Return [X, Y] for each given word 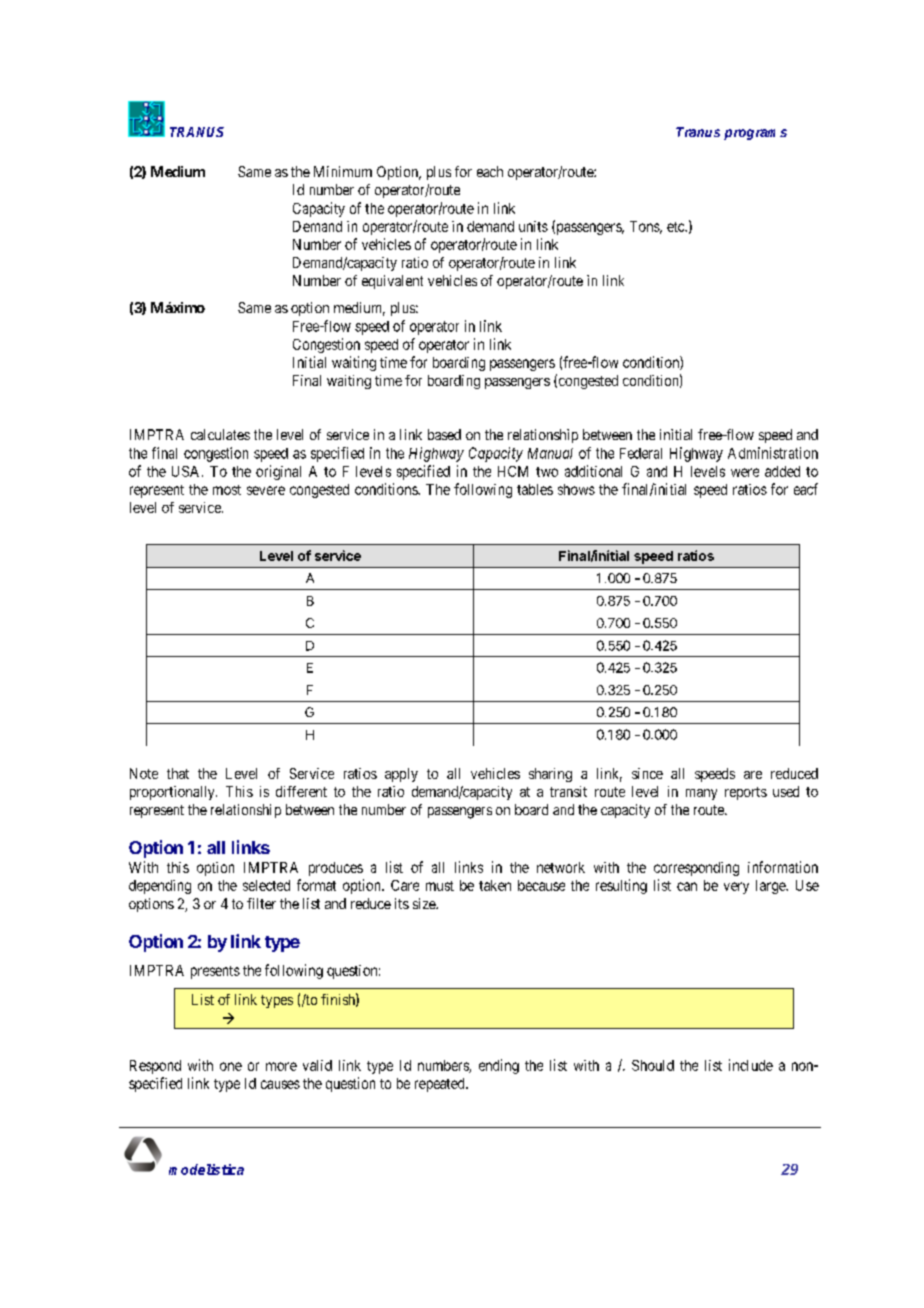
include [751, 1065]
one [231, 1066]
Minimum [343, 171]
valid [317, 1065]
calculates [220, 434]
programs [755, 134]
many [701, 794]
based [444, 434]
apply [401, 775]
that [178, 773]
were [745, 472]
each [490, 171]
